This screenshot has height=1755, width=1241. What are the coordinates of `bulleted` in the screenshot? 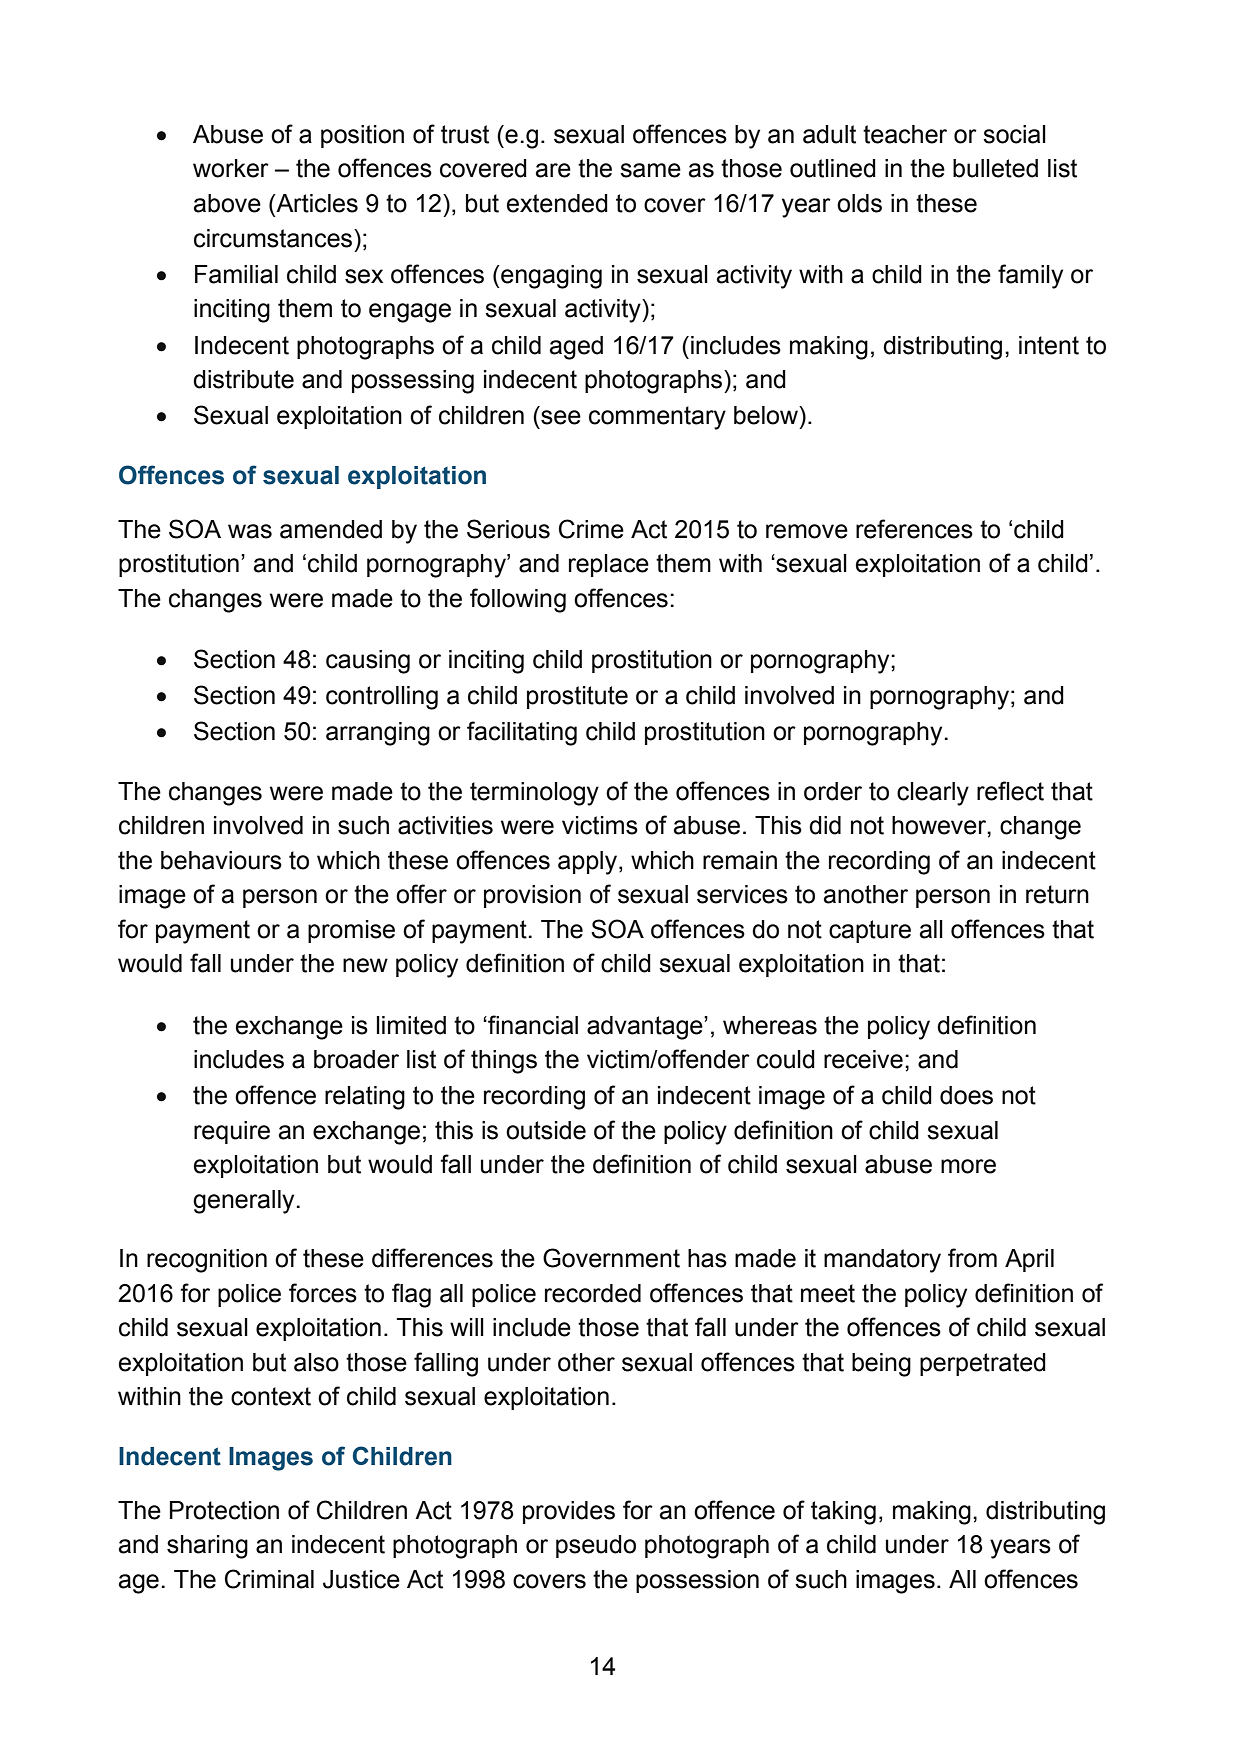 It's located at (995, 168).
